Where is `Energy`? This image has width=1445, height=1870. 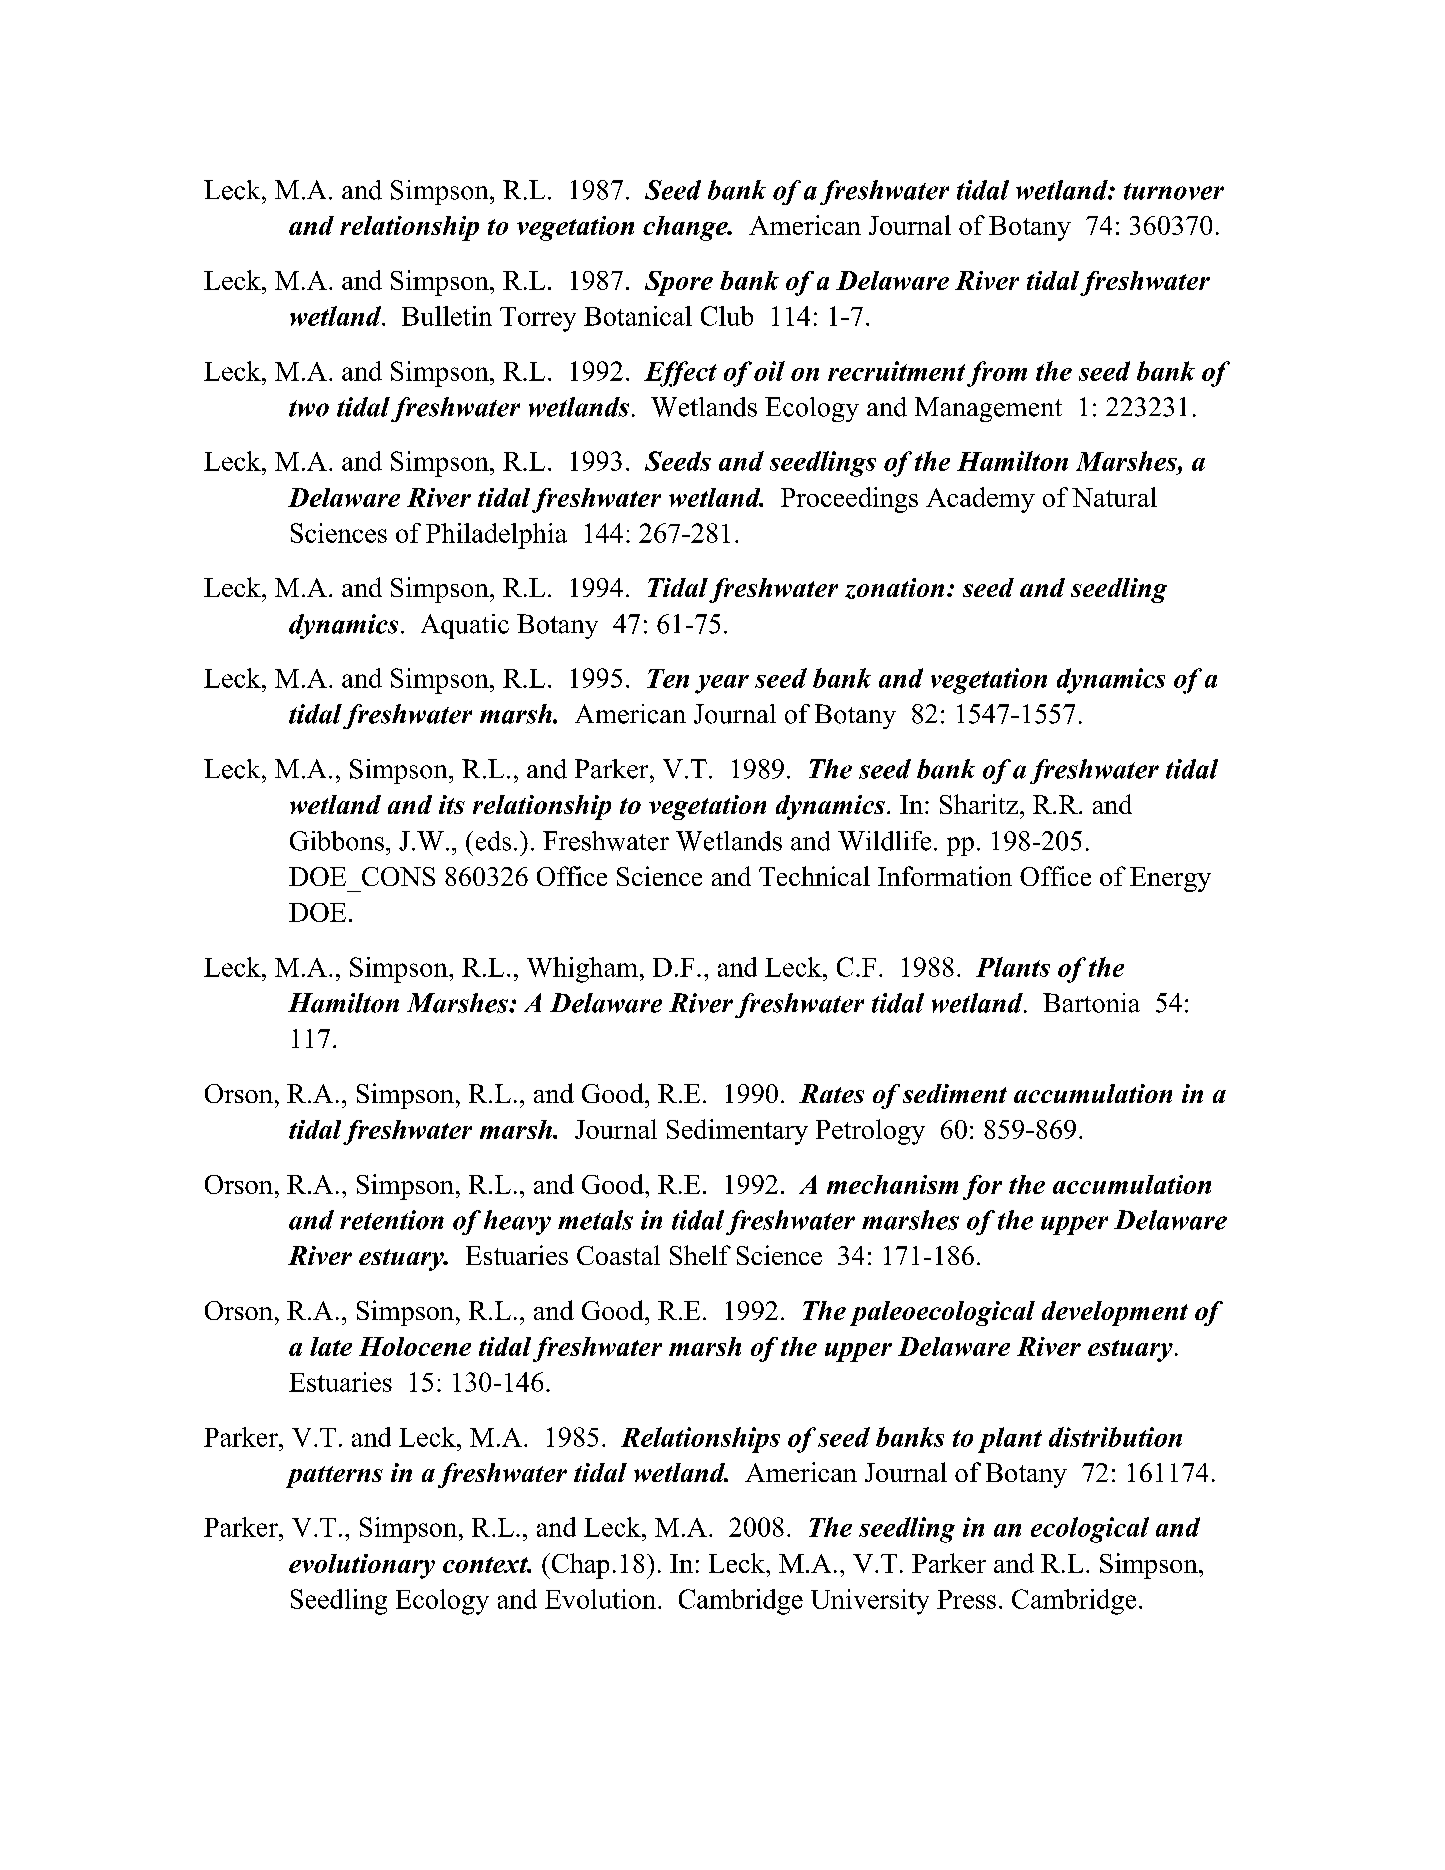 Energy is located at coordinates (1170, 879).
